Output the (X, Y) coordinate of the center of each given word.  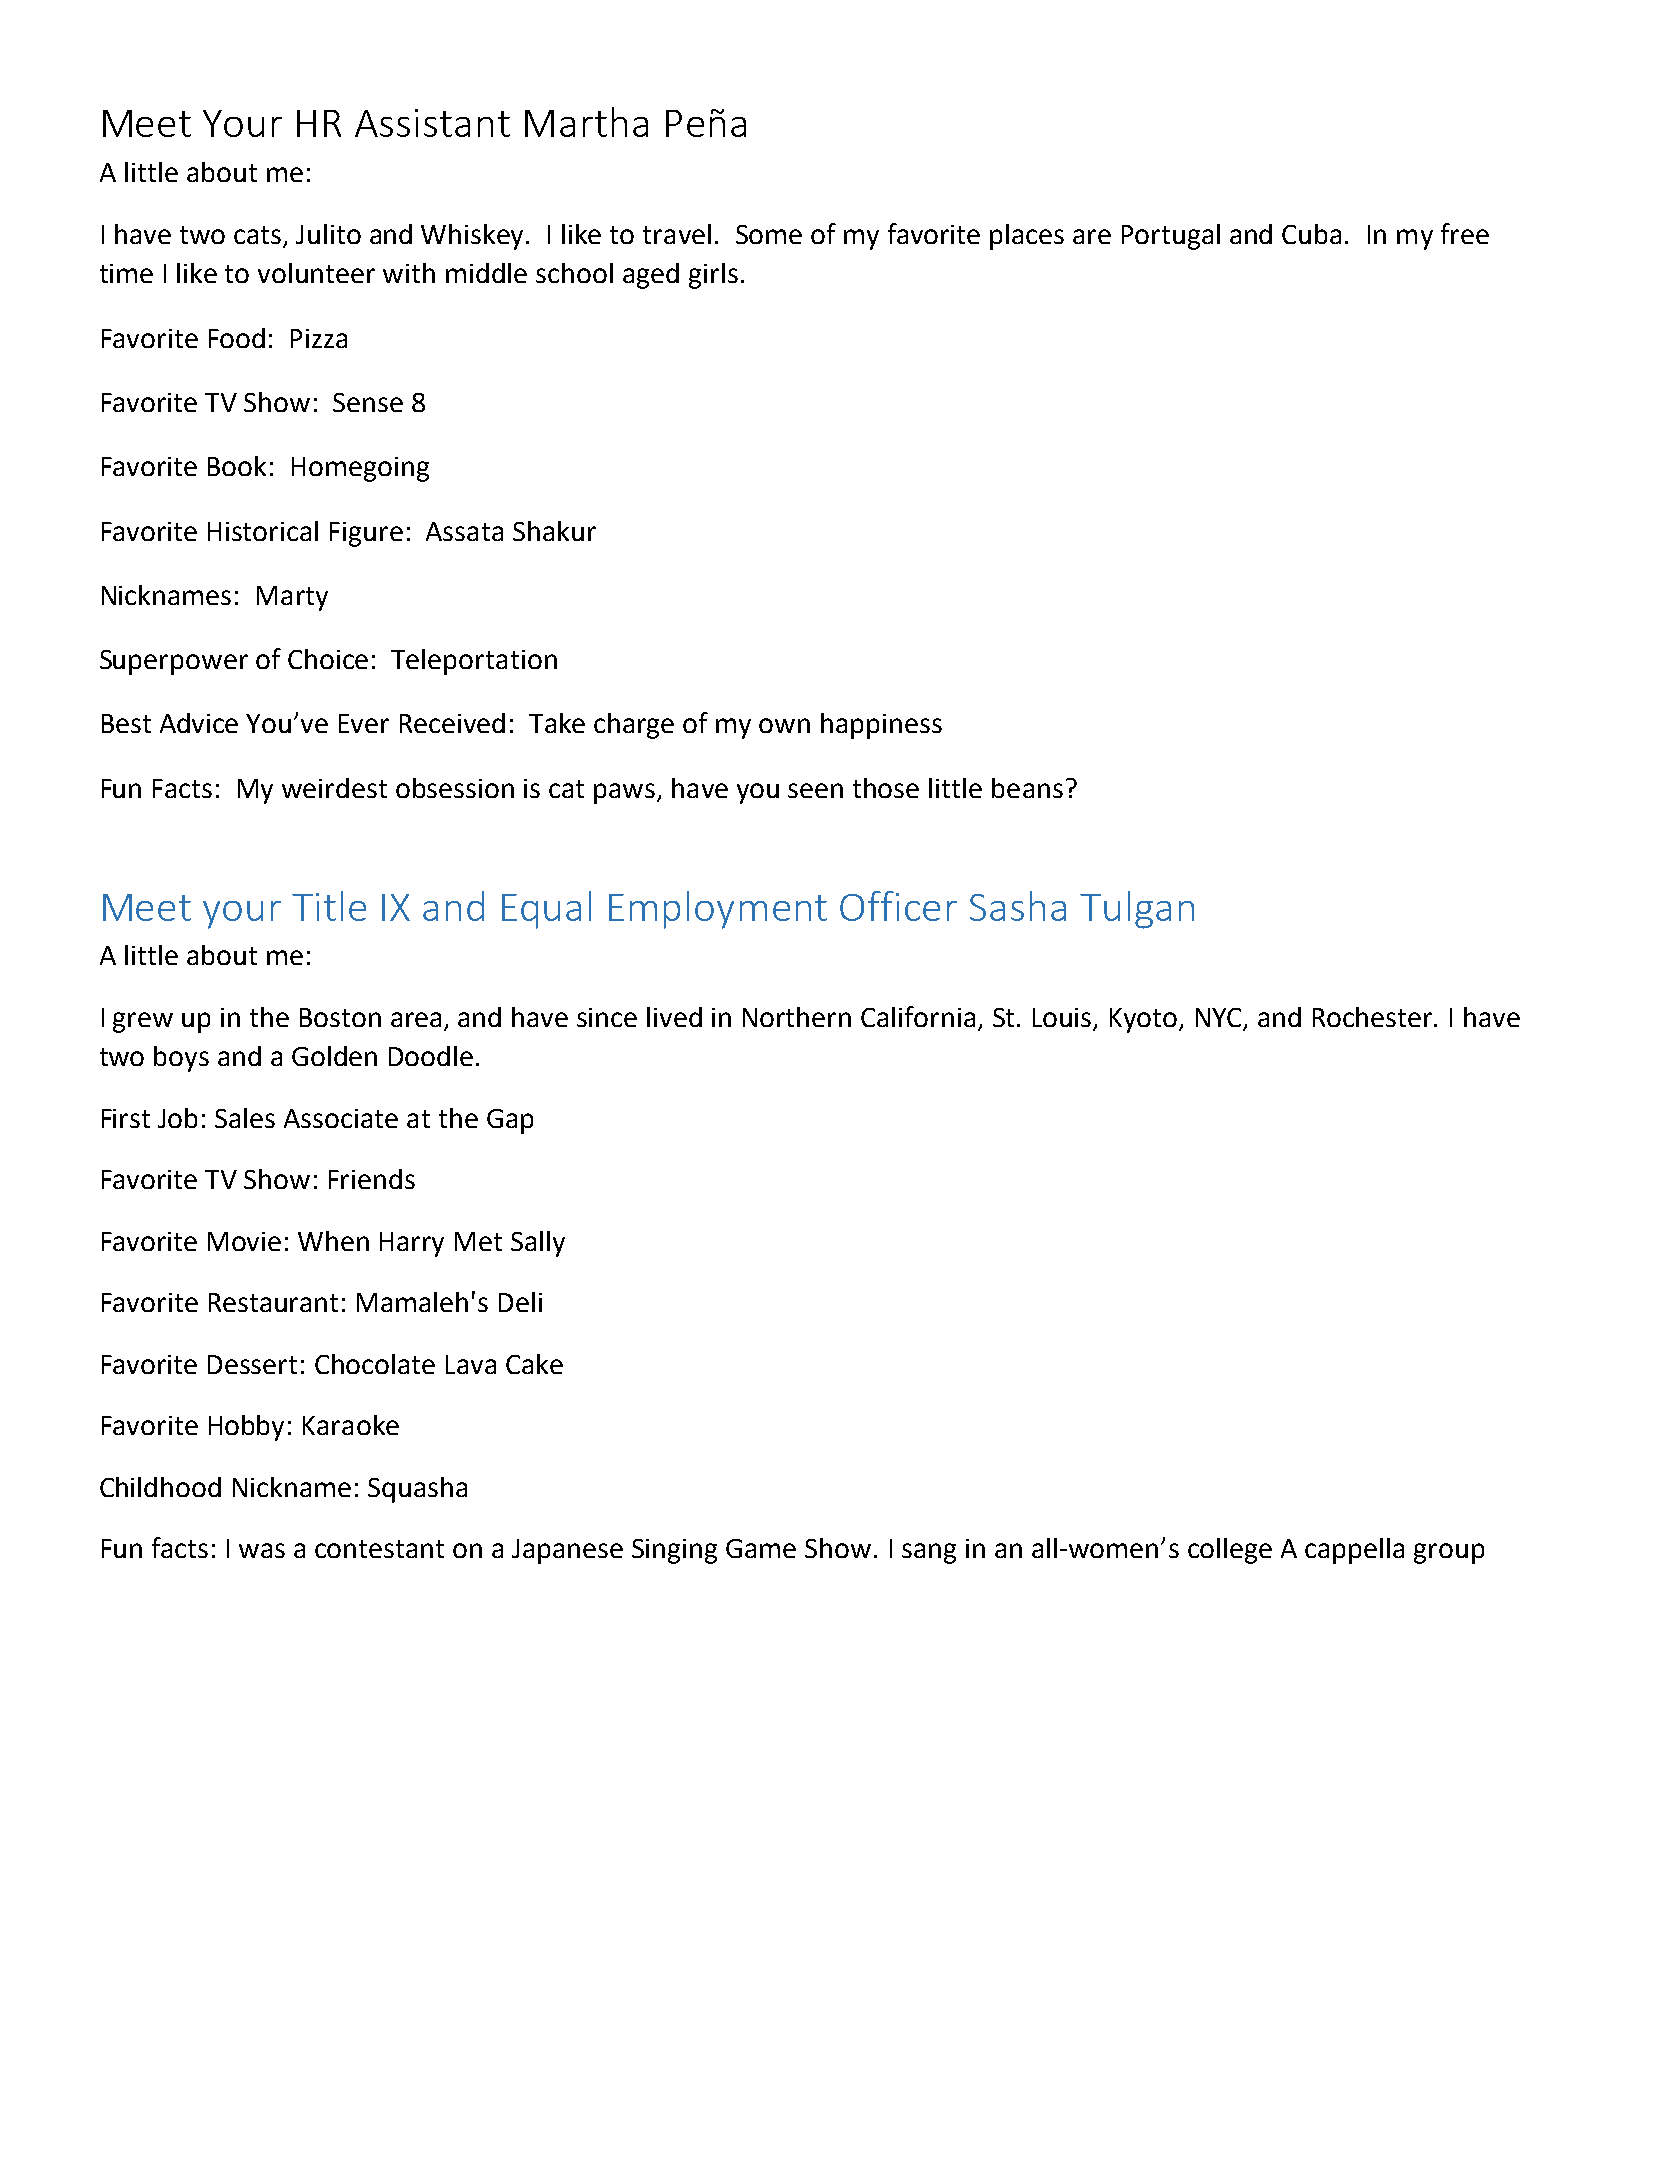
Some (769, 234)
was (262, 1550)
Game (761, 1548)
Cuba (1311, 234)
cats (257, 235)
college (1230, 1551)
